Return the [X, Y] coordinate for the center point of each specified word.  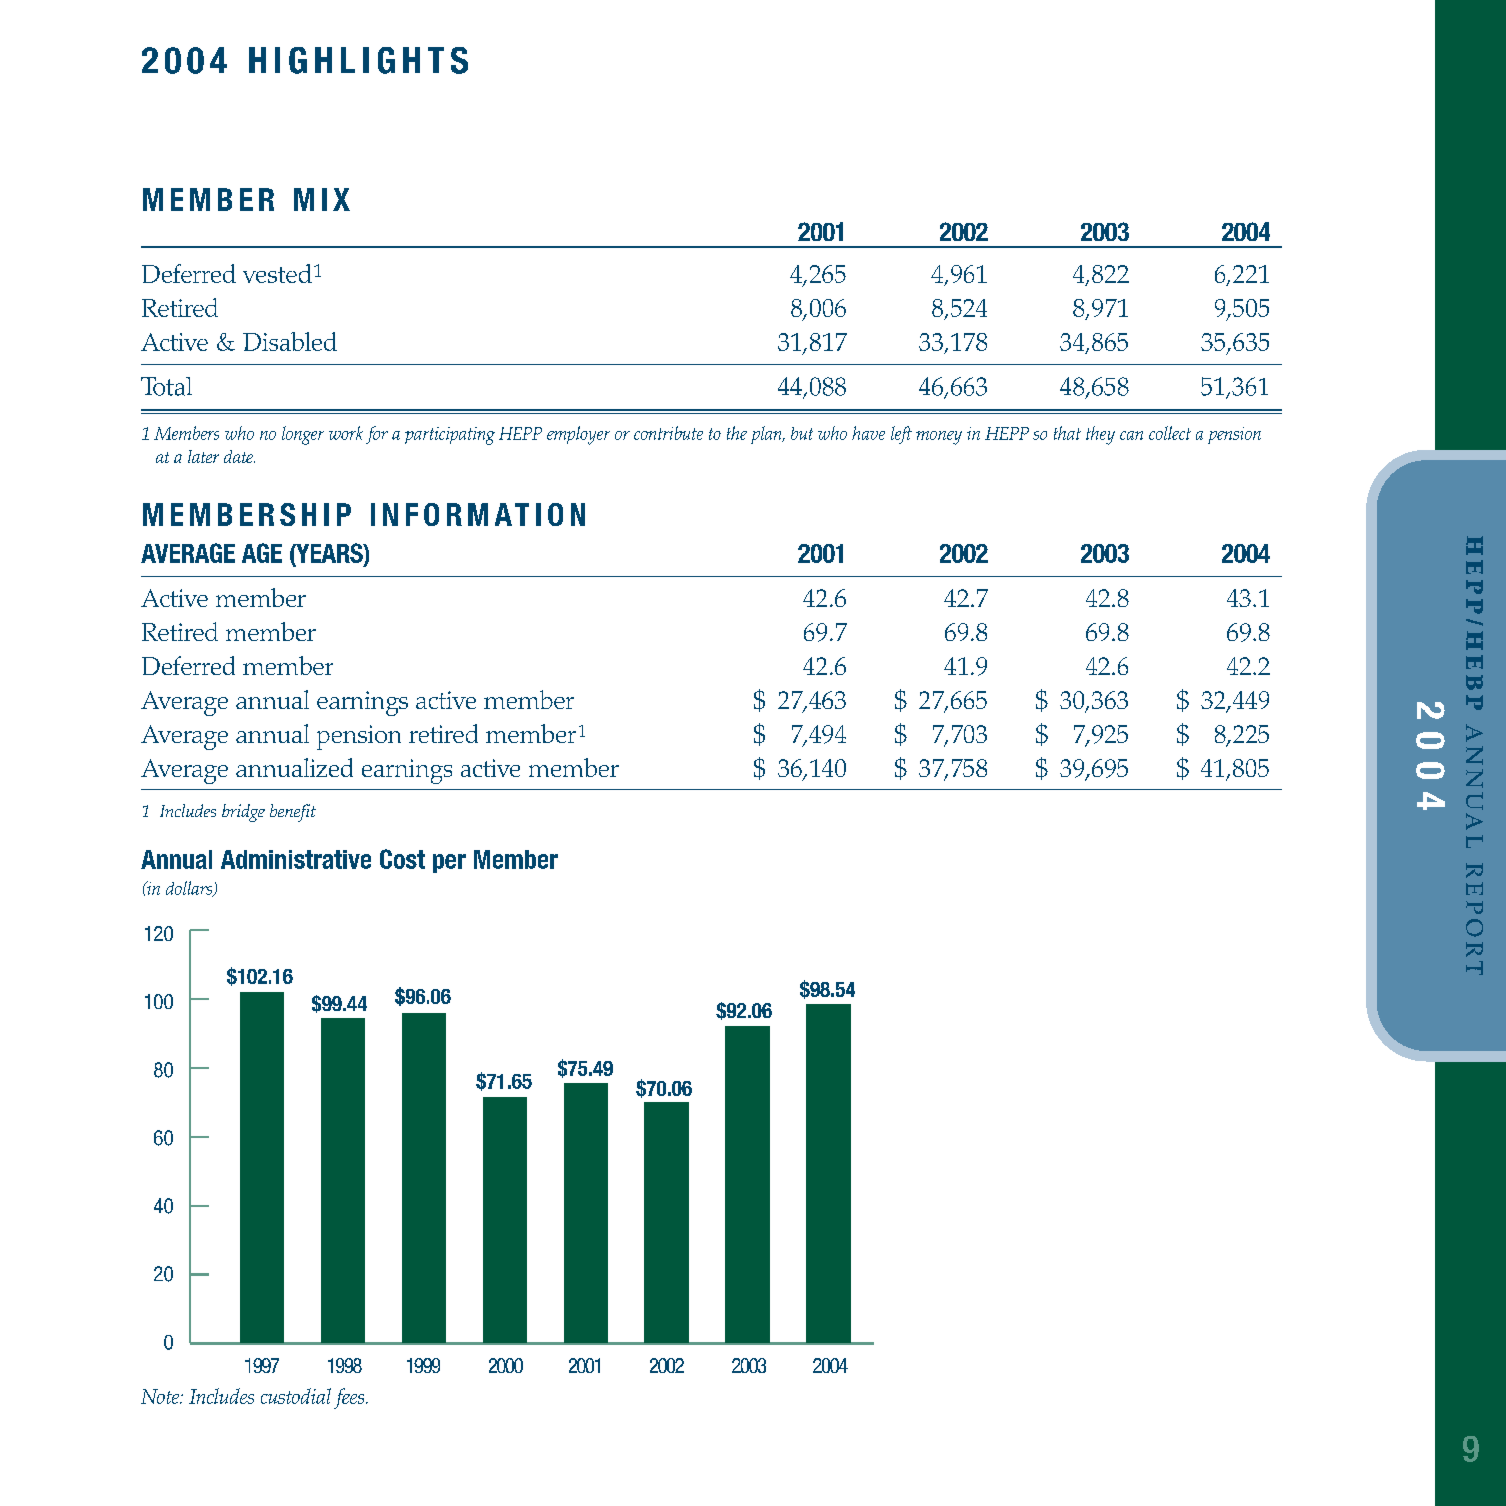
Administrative [296, 859]
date [239, 456]
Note [161, 1396]
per [449, 863]
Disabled [290, 341]
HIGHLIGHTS [358, 60]
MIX [322, 199]
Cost [402, 859]
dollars [190, 889]
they [1100, 435]
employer [578, 435]
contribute [668, 433]
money [939, 438]
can [1131, 435]
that [1067, 433]
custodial [296, 1396]
